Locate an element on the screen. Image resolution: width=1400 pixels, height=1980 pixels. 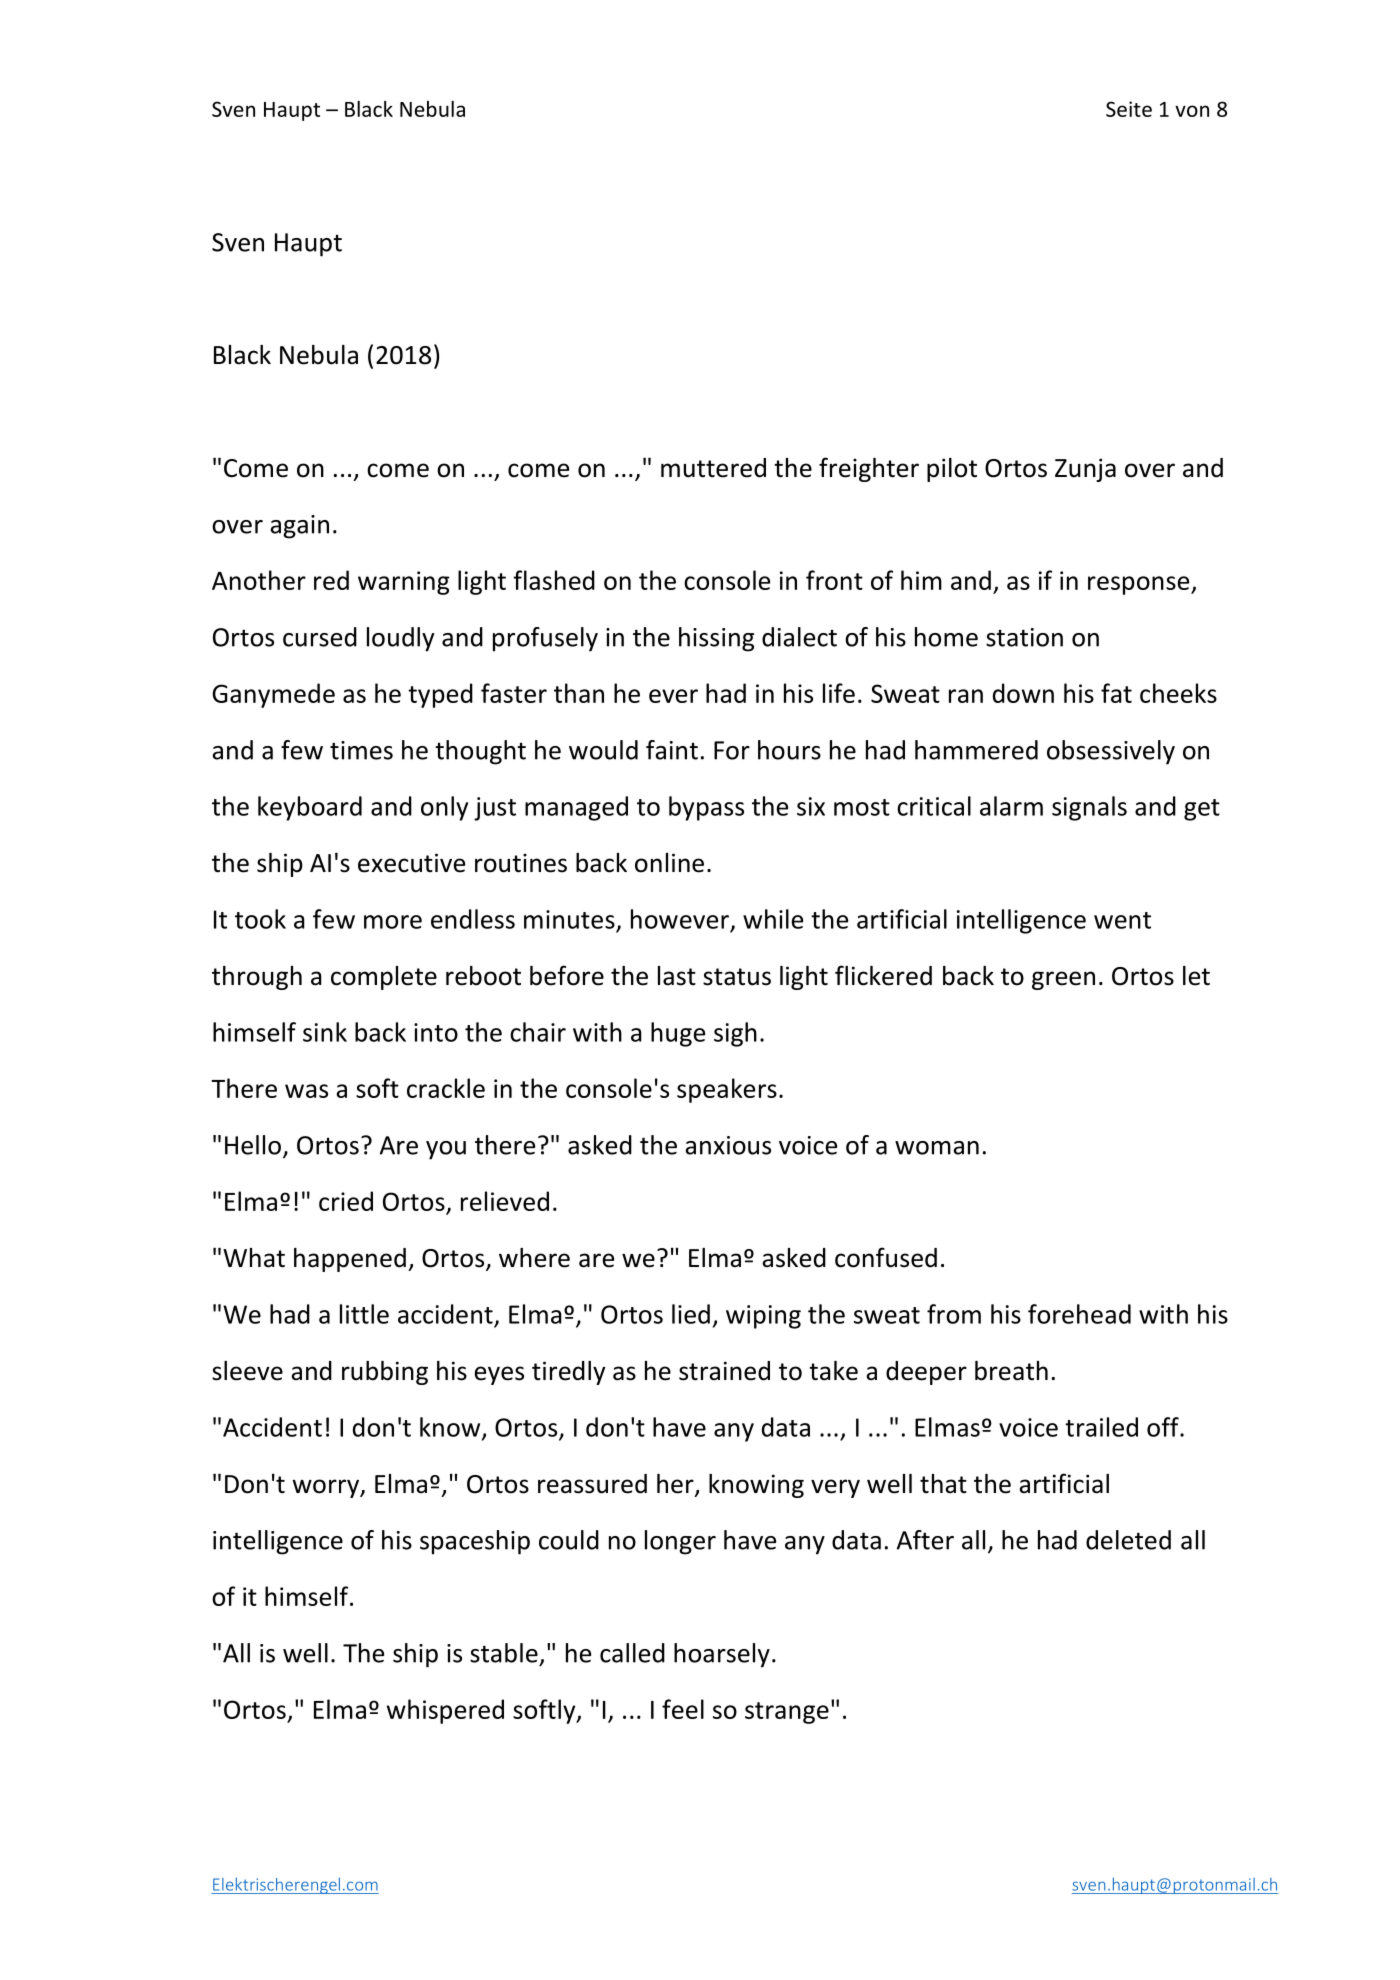
went is located at coordinates (1122, 920).
